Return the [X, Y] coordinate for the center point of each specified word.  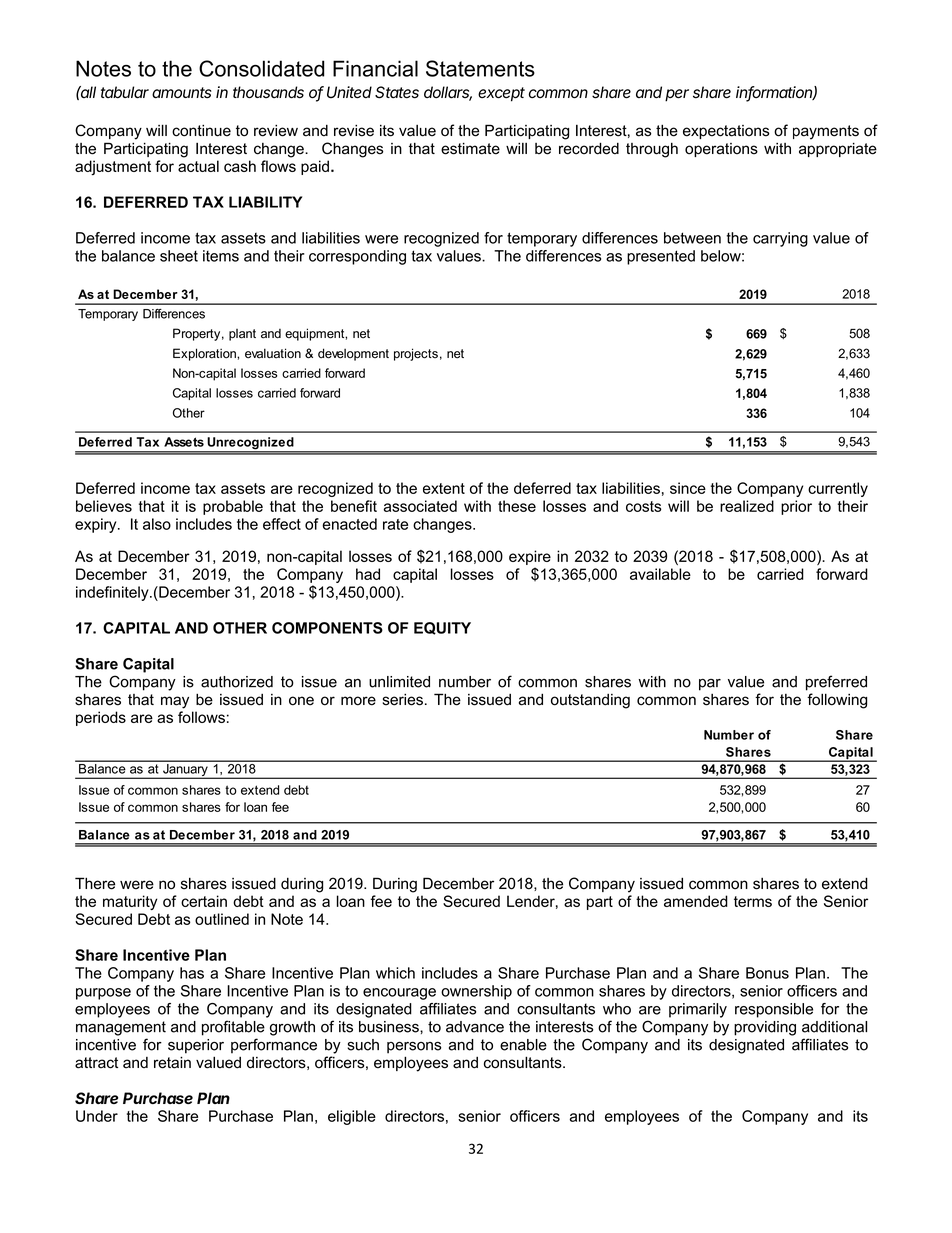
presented [661, 257]
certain [204, 901]
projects [416, 354]
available [660, 574]
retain [172, 1063]
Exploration [205, 354]
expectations [726, 132]
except [501, 94]
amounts [182, 93]
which [395, 973]
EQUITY [442, 628]
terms [753, 901]
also [157, 524]
